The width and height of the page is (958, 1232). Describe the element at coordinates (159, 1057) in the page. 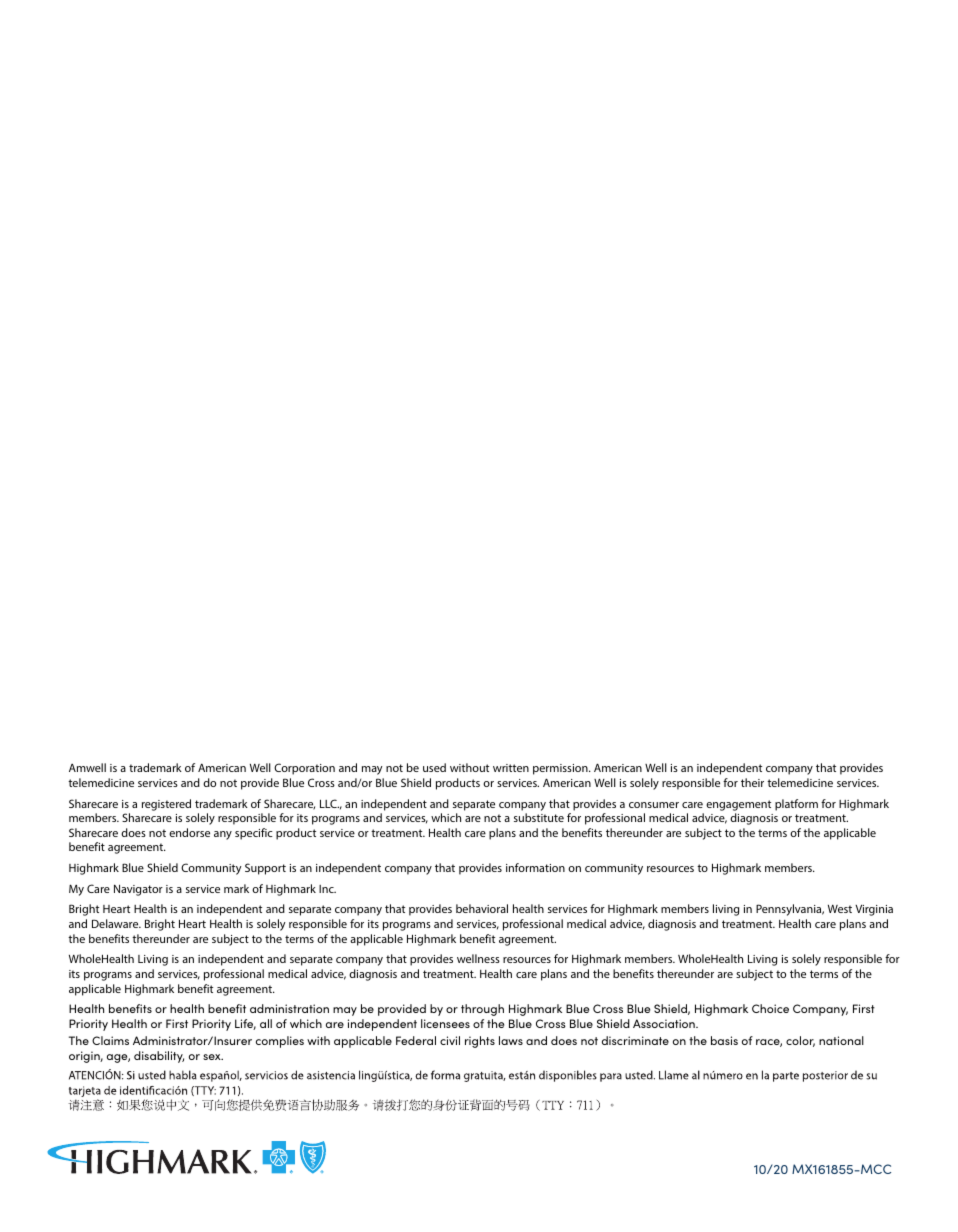

I see `disability` at that location.
